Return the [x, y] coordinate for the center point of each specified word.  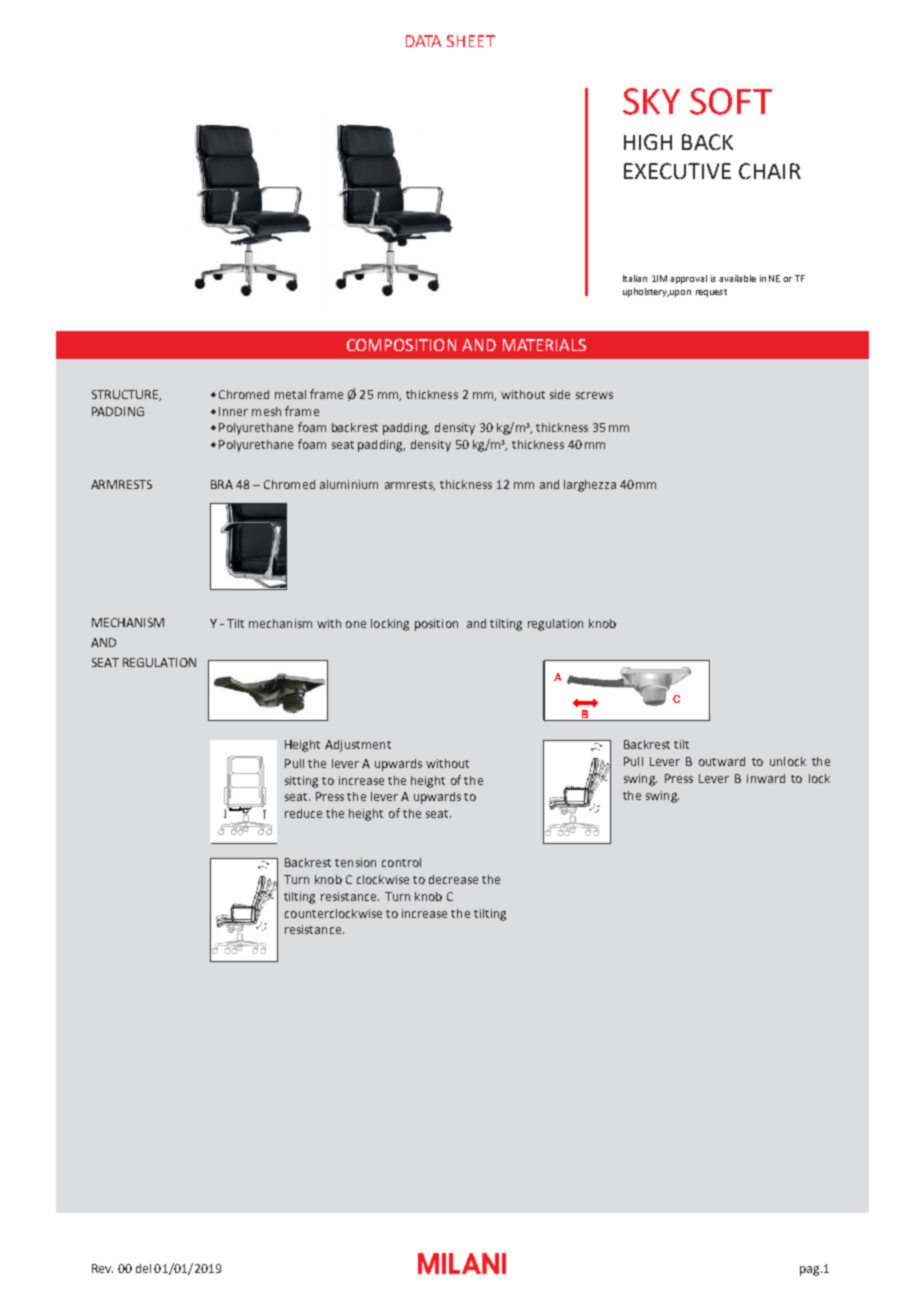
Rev [102, 1268]
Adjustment [358, 746]
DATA [423, 41]
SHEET [471, 41]
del [143, 1268]
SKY [651, 101]
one [356, 624]
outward [722, 761]
